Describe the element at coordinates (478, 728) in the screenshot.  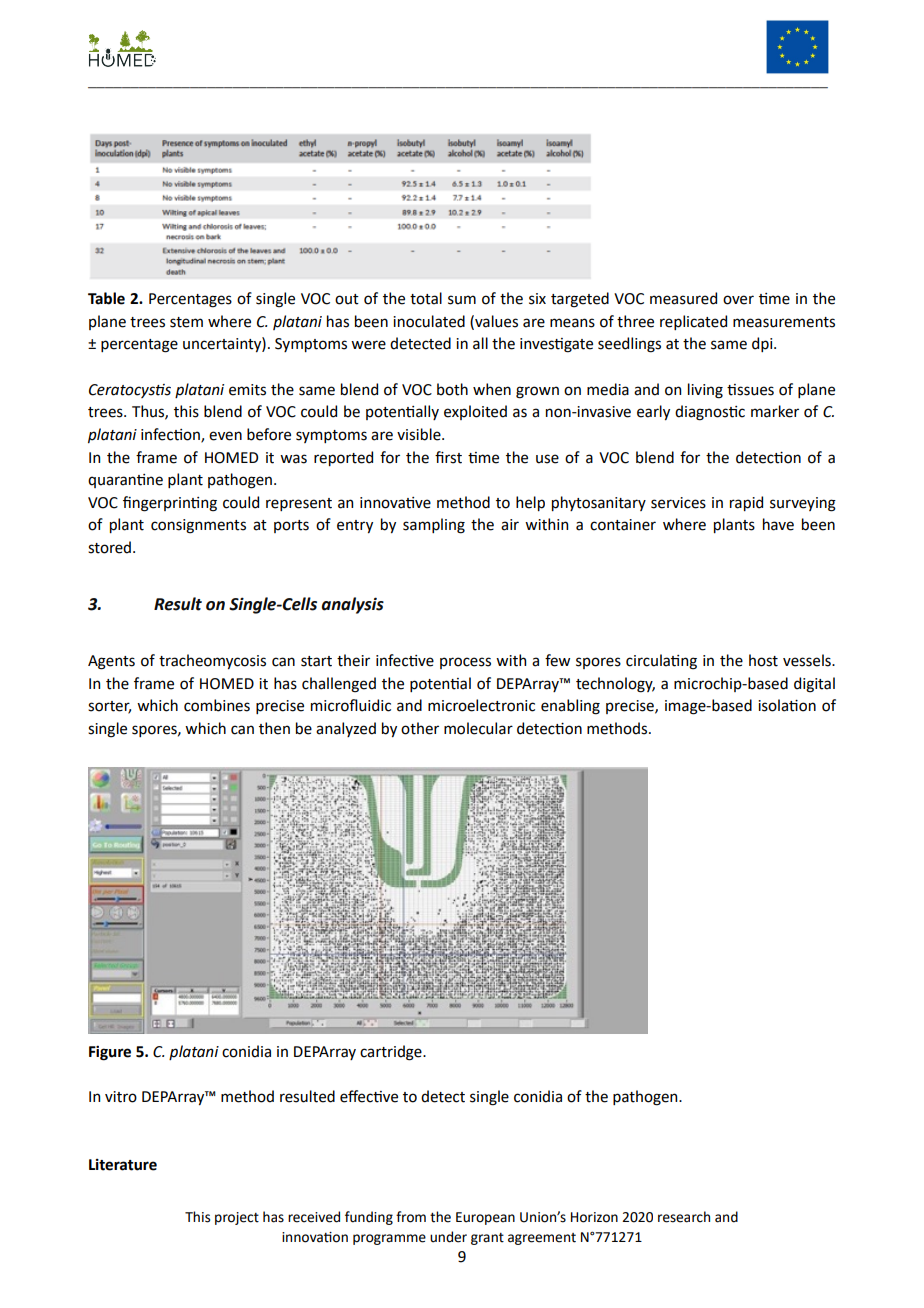
I see `molecular` at that location.
